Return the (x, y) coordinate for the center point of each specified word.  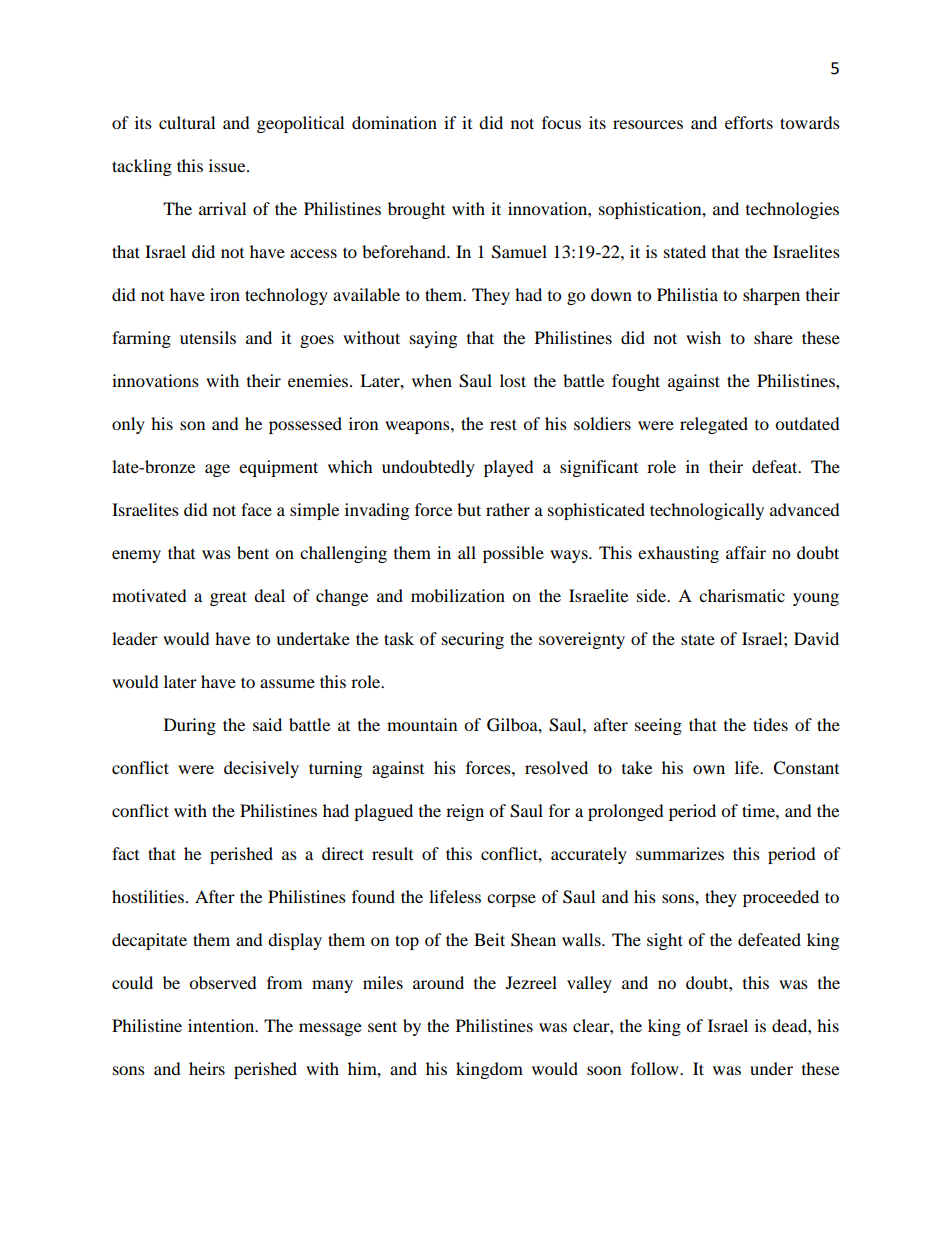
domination (394, 122)
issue (228, 165)
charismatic (742, 595)
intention (222, 1025)
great (228, 598)
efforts (749, 122)
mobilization (458, 595)
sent (382, 1026)
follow (656, 1068)
